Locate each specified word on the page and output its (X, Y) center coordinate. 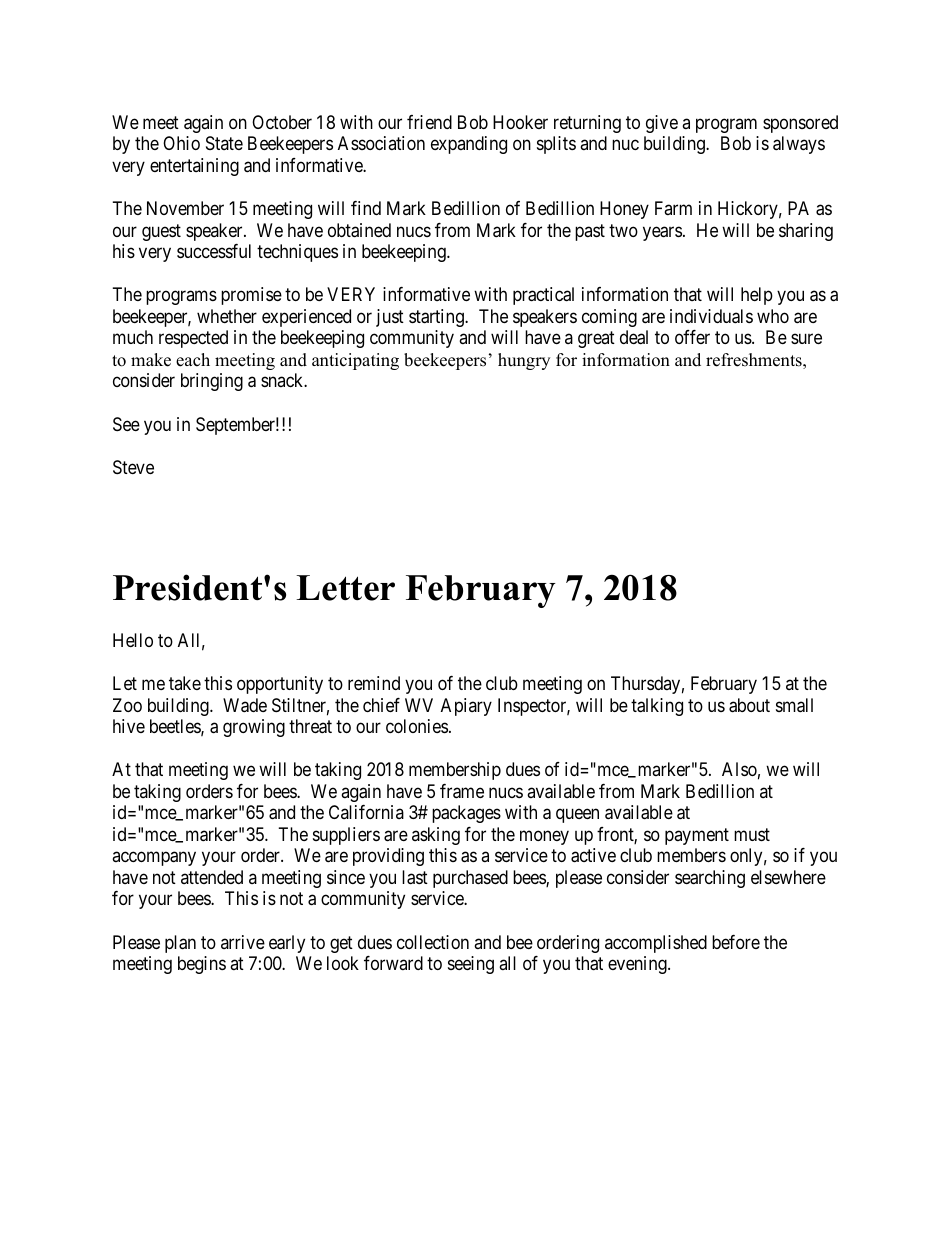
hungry (524, 361)
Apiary (466, 707)
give (662, 124)
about (749, 705)
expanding (469, 145)
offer (692, 337)
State (224, 143)
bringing (212, 382)
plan (180, 944)
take (185, 683)
